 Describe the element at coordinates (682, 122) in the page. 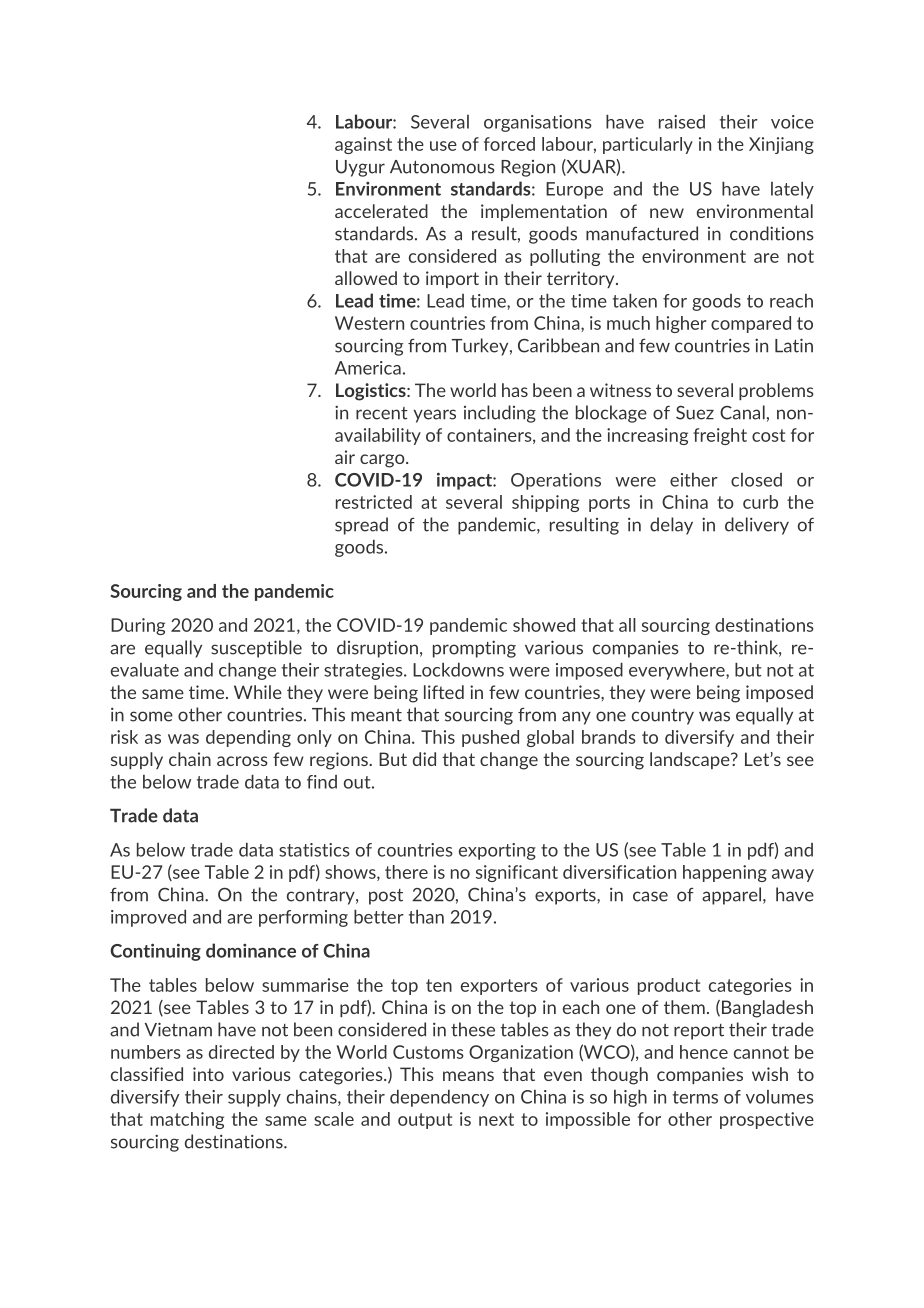

I see `raised` at that location.
